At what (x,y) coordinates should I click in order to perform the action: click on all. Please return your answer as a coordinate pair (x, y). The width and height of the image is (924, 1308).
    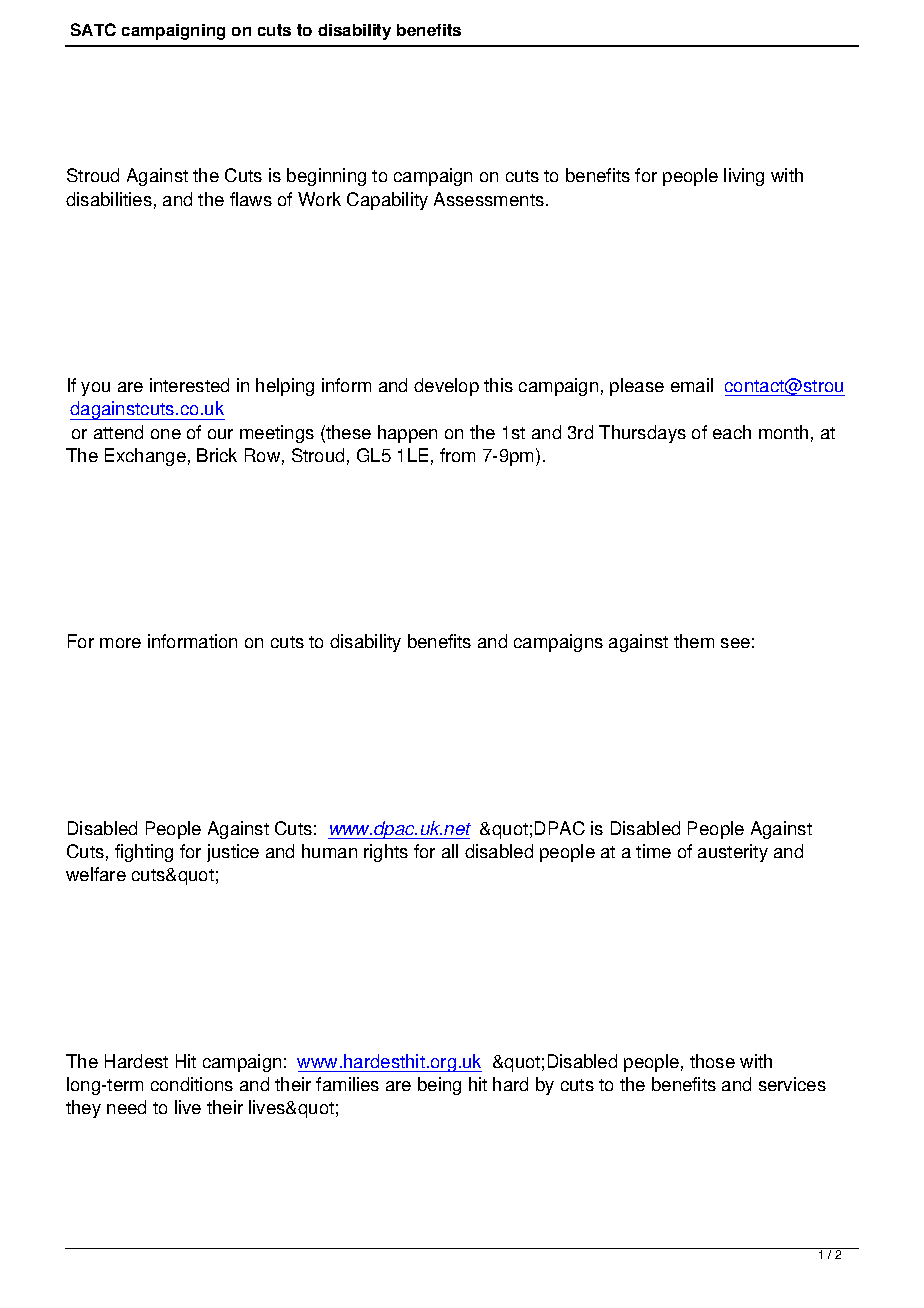
    Looking at the image, I should click on (450, 851).
